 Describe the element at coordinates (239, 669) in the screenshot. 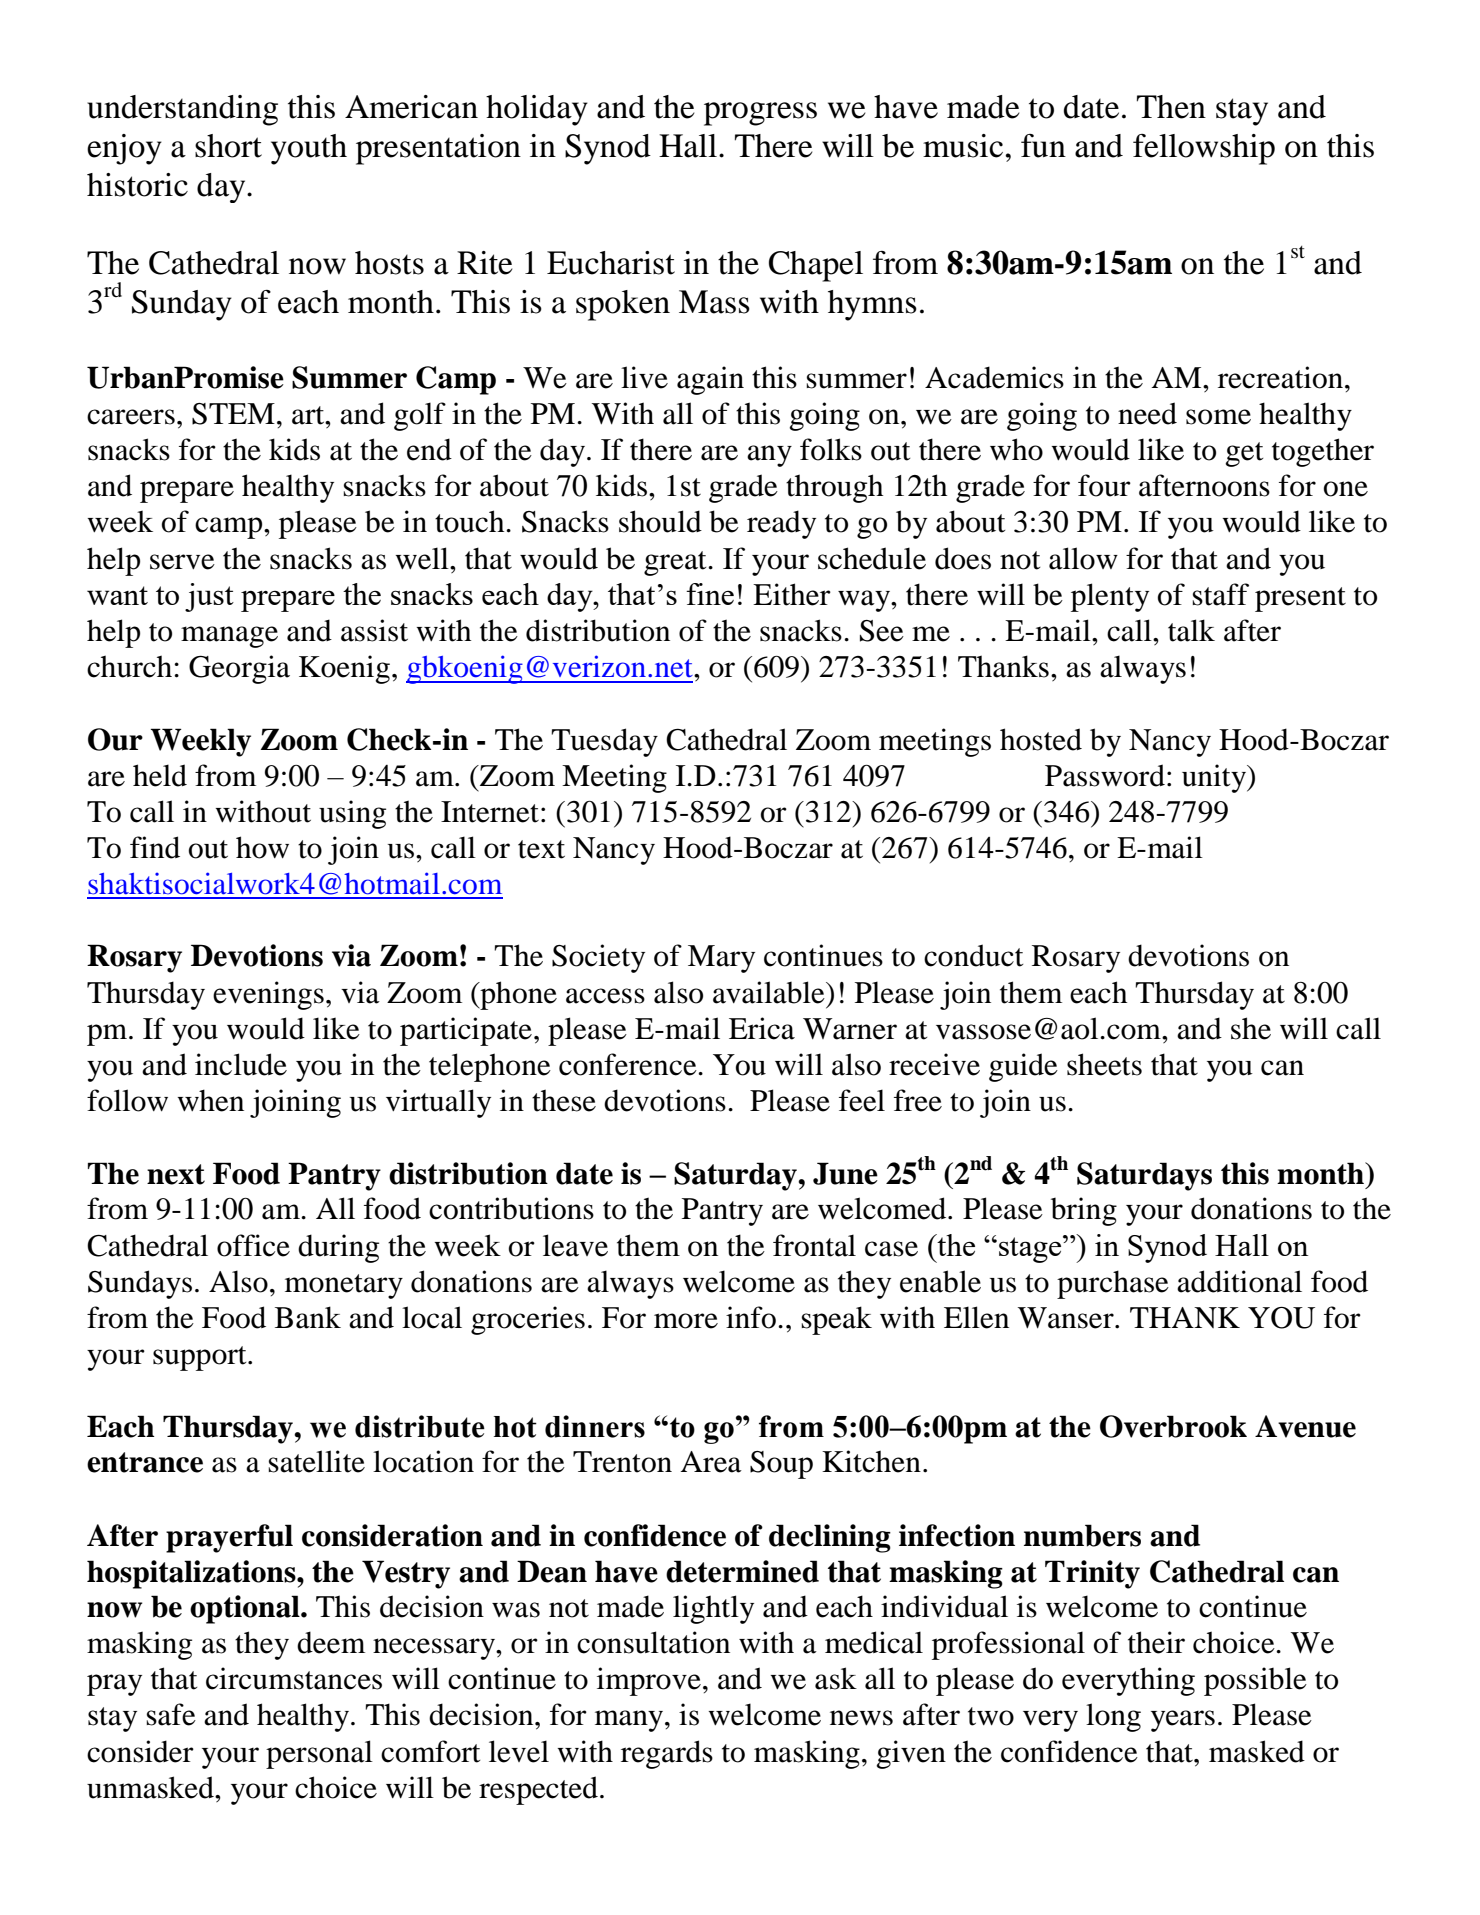

I see `Georgia` at that location.
